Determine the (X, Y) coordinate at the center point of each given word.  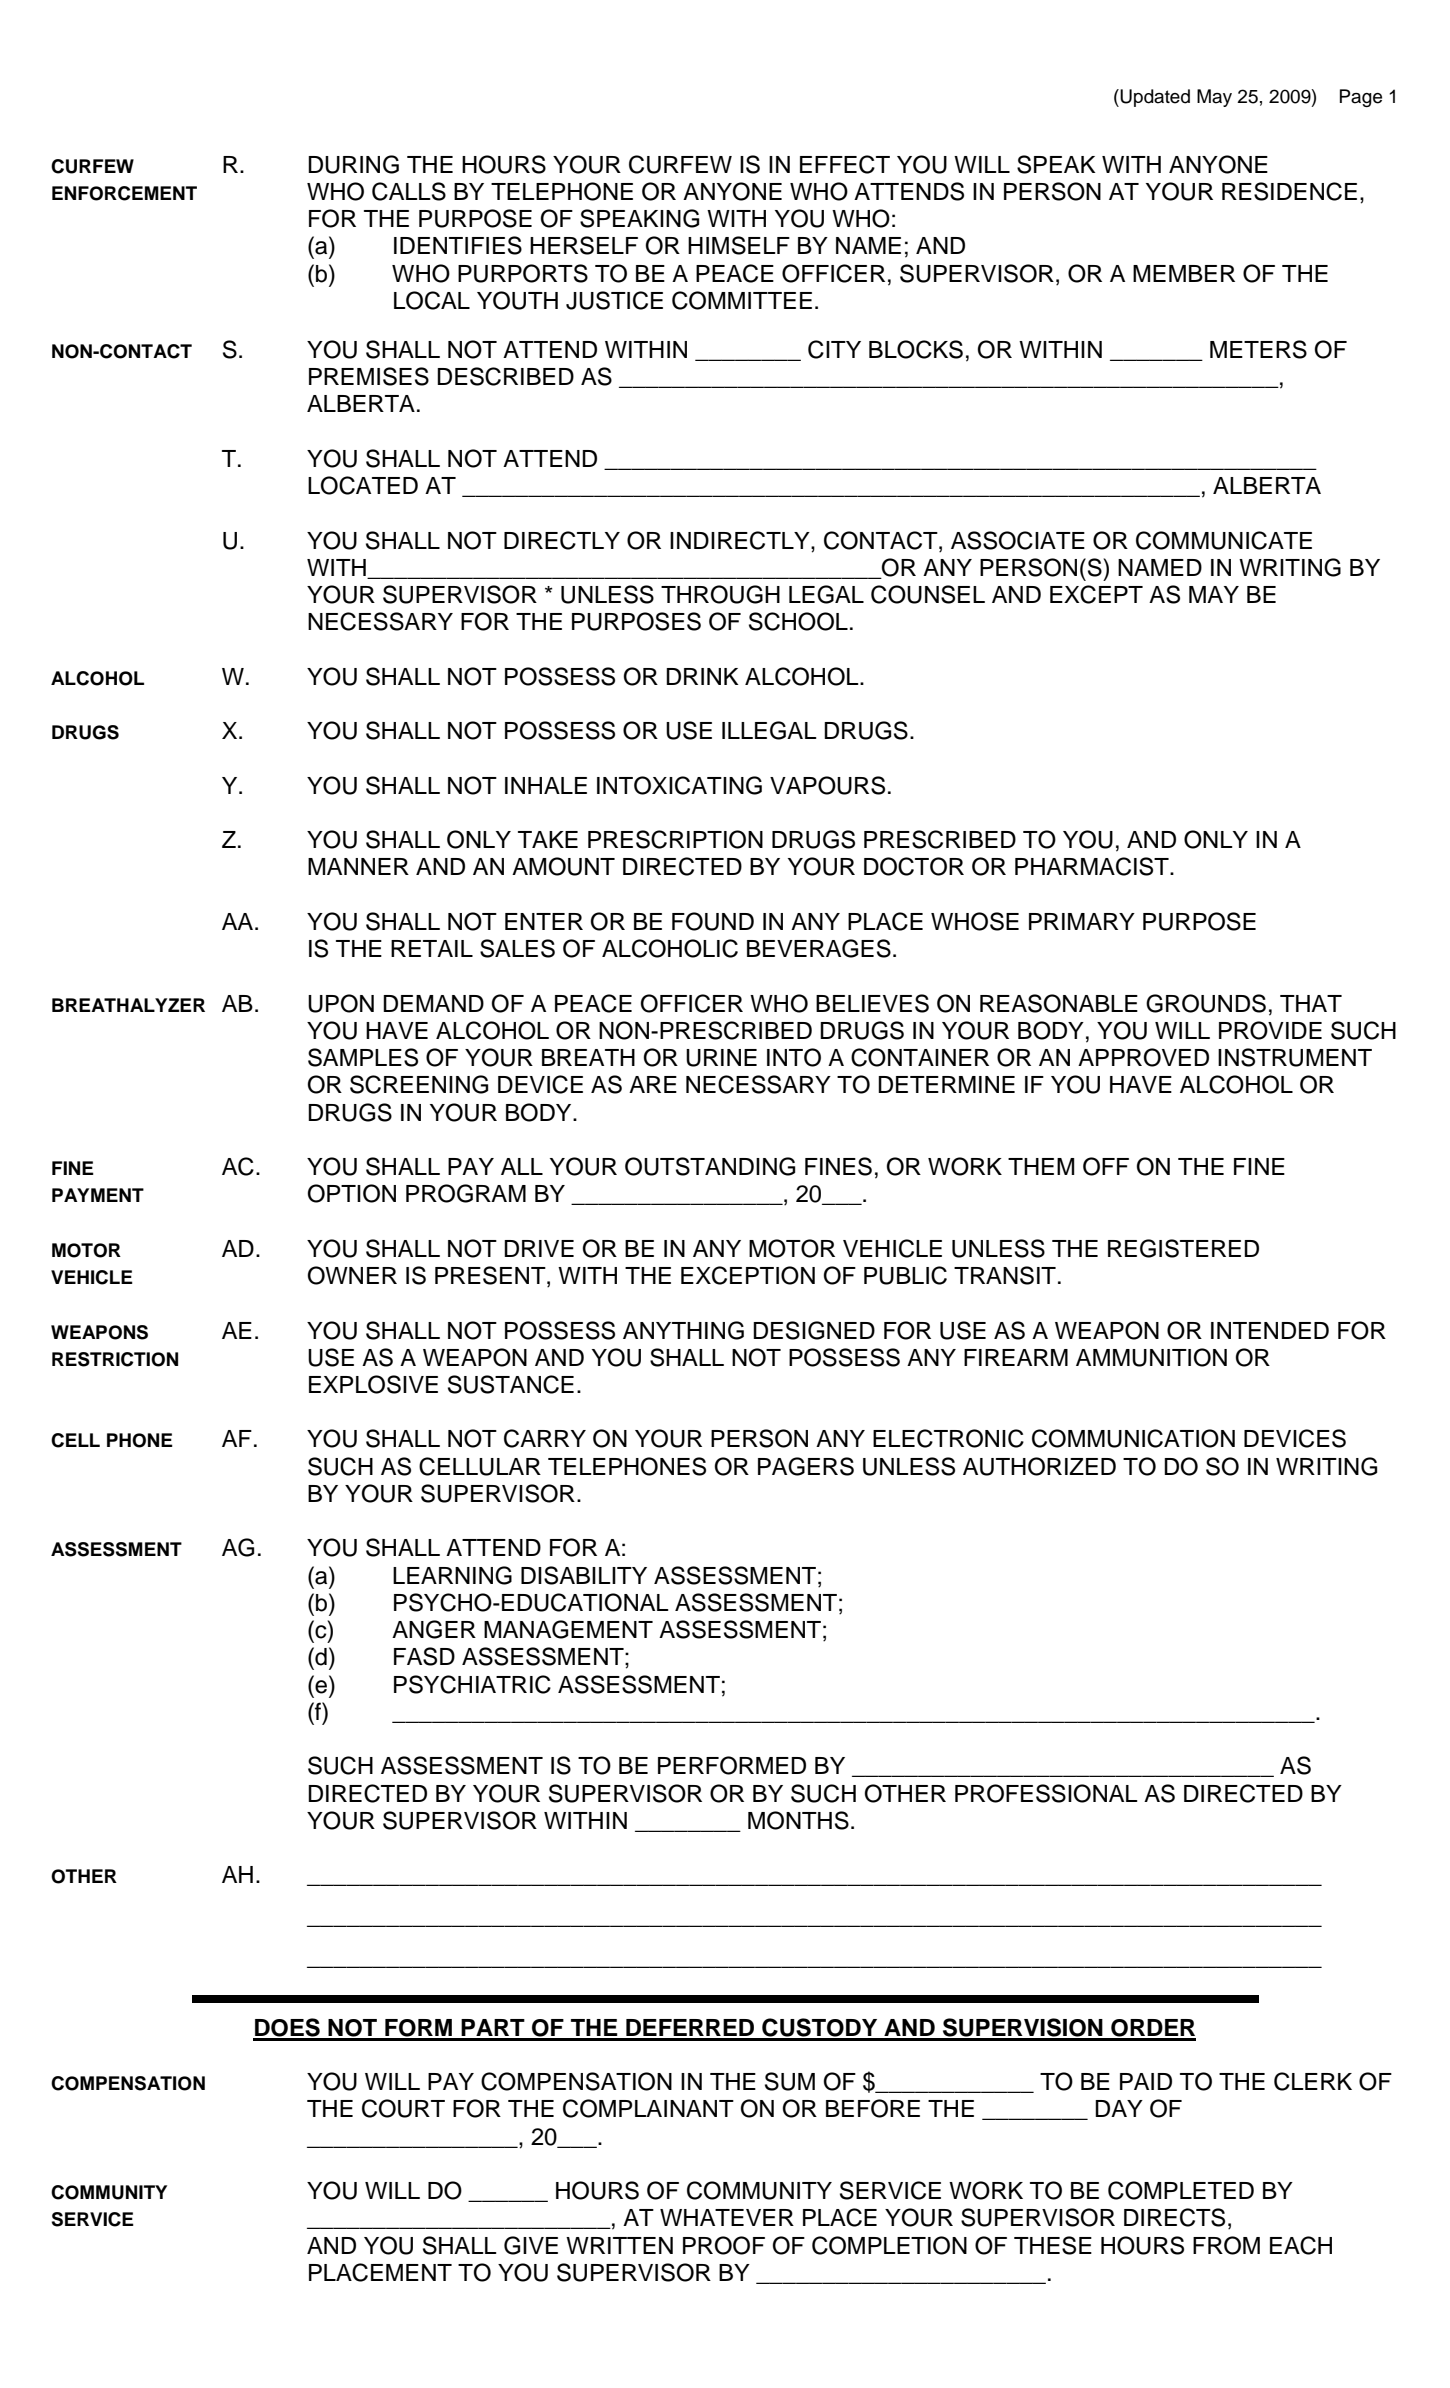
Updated (1155, 98)
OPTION (352, 1193)
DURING (353, 164)
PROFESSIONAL (1046, 1793)
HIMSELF (739, 245)
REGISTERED (1183, 1248)
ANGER (434, 1629)
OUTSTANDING (710, 1166)
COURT (403, 2108)
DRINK (702, 676)
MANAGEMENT (568, 1629)
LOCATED (363, 485)
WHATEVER (727, 2217)
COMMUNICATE (1224, 540)
